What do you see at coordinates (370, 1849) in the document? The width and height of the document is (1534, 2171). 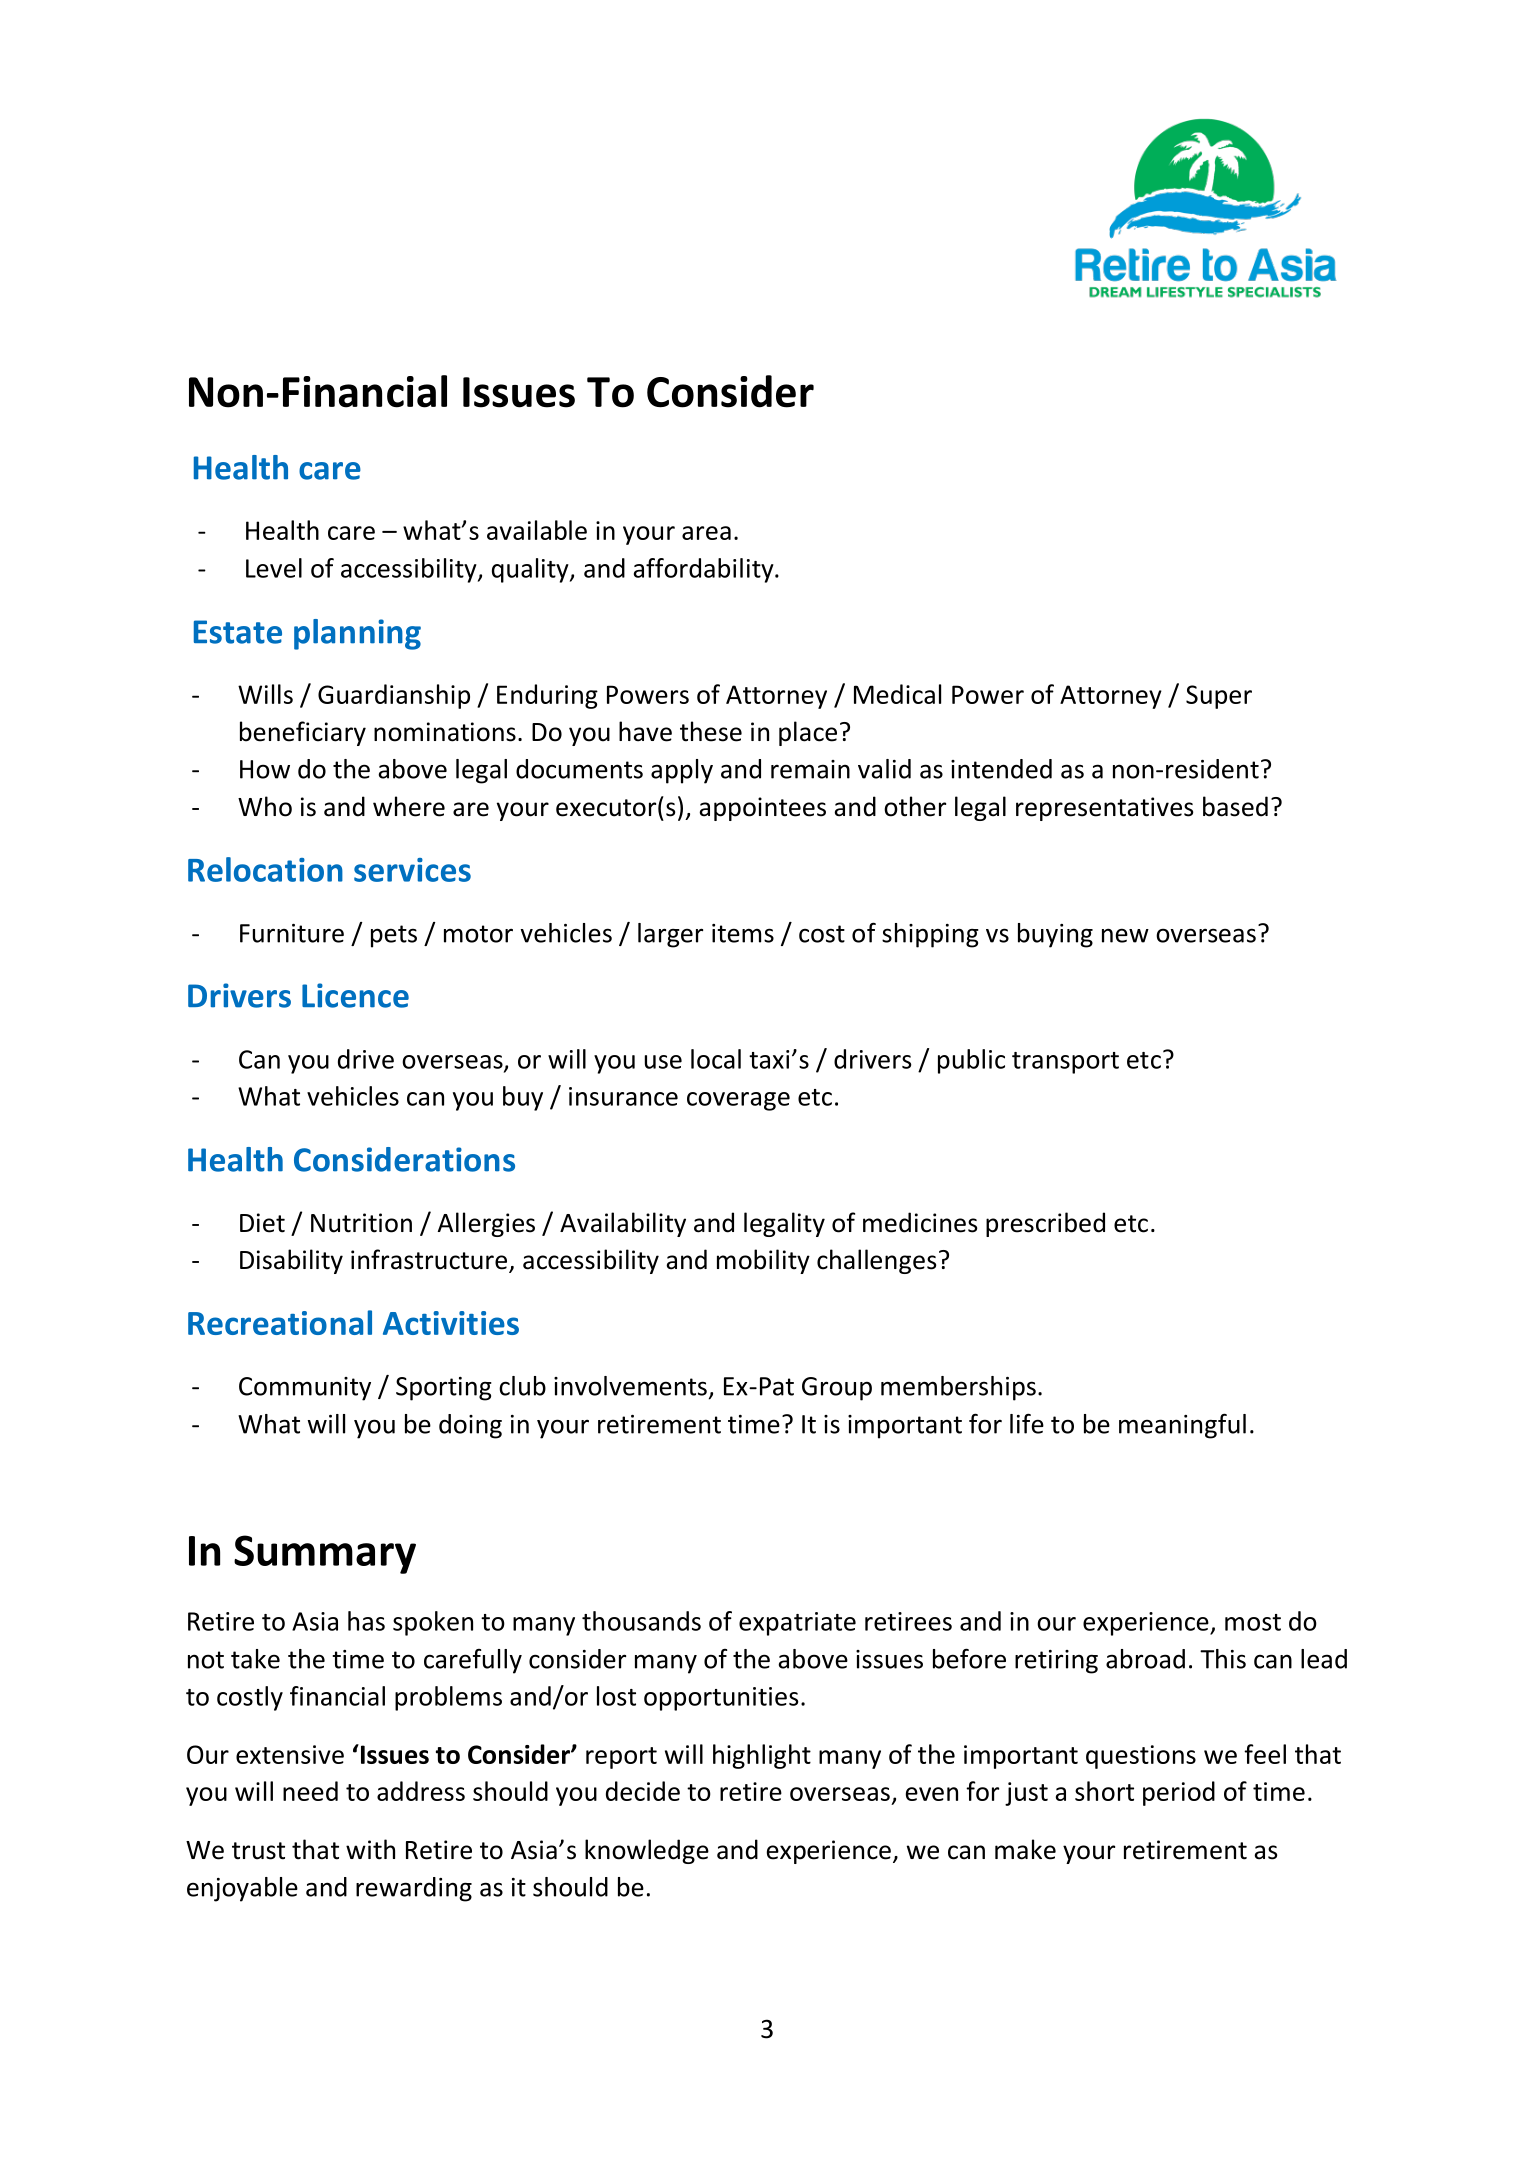 I see `with` at bounding box center [370, 1849].
